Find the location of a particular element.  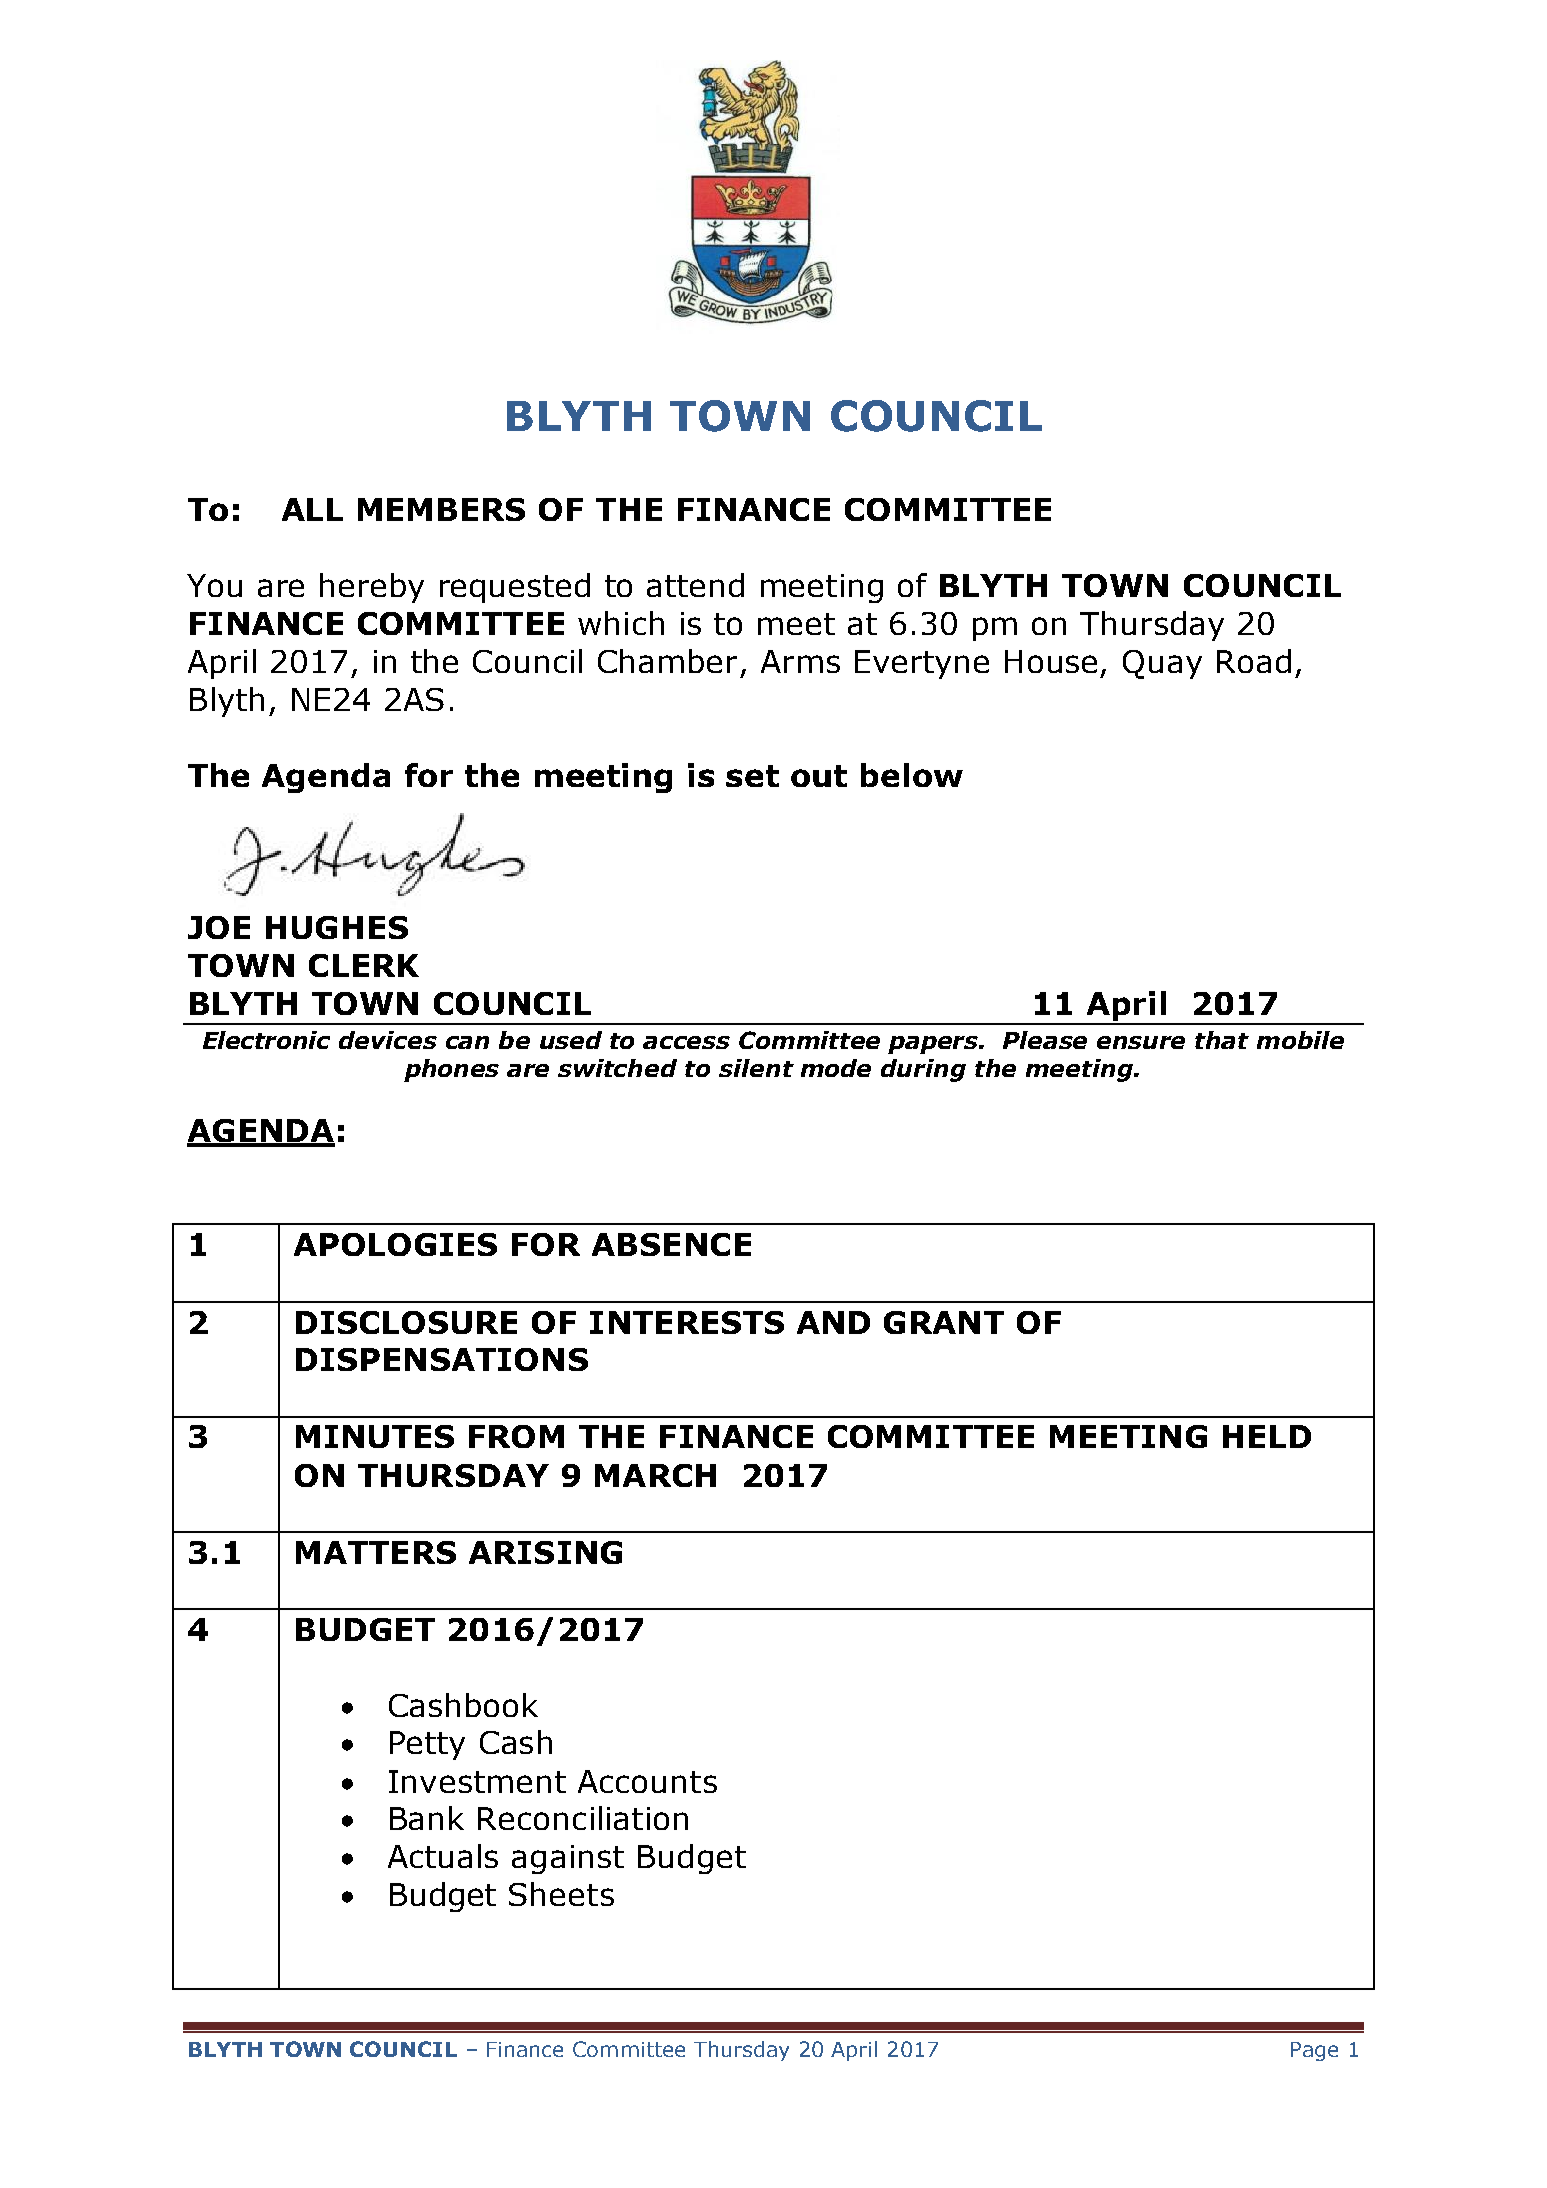

hereby is located at coordinates (372, 588).
